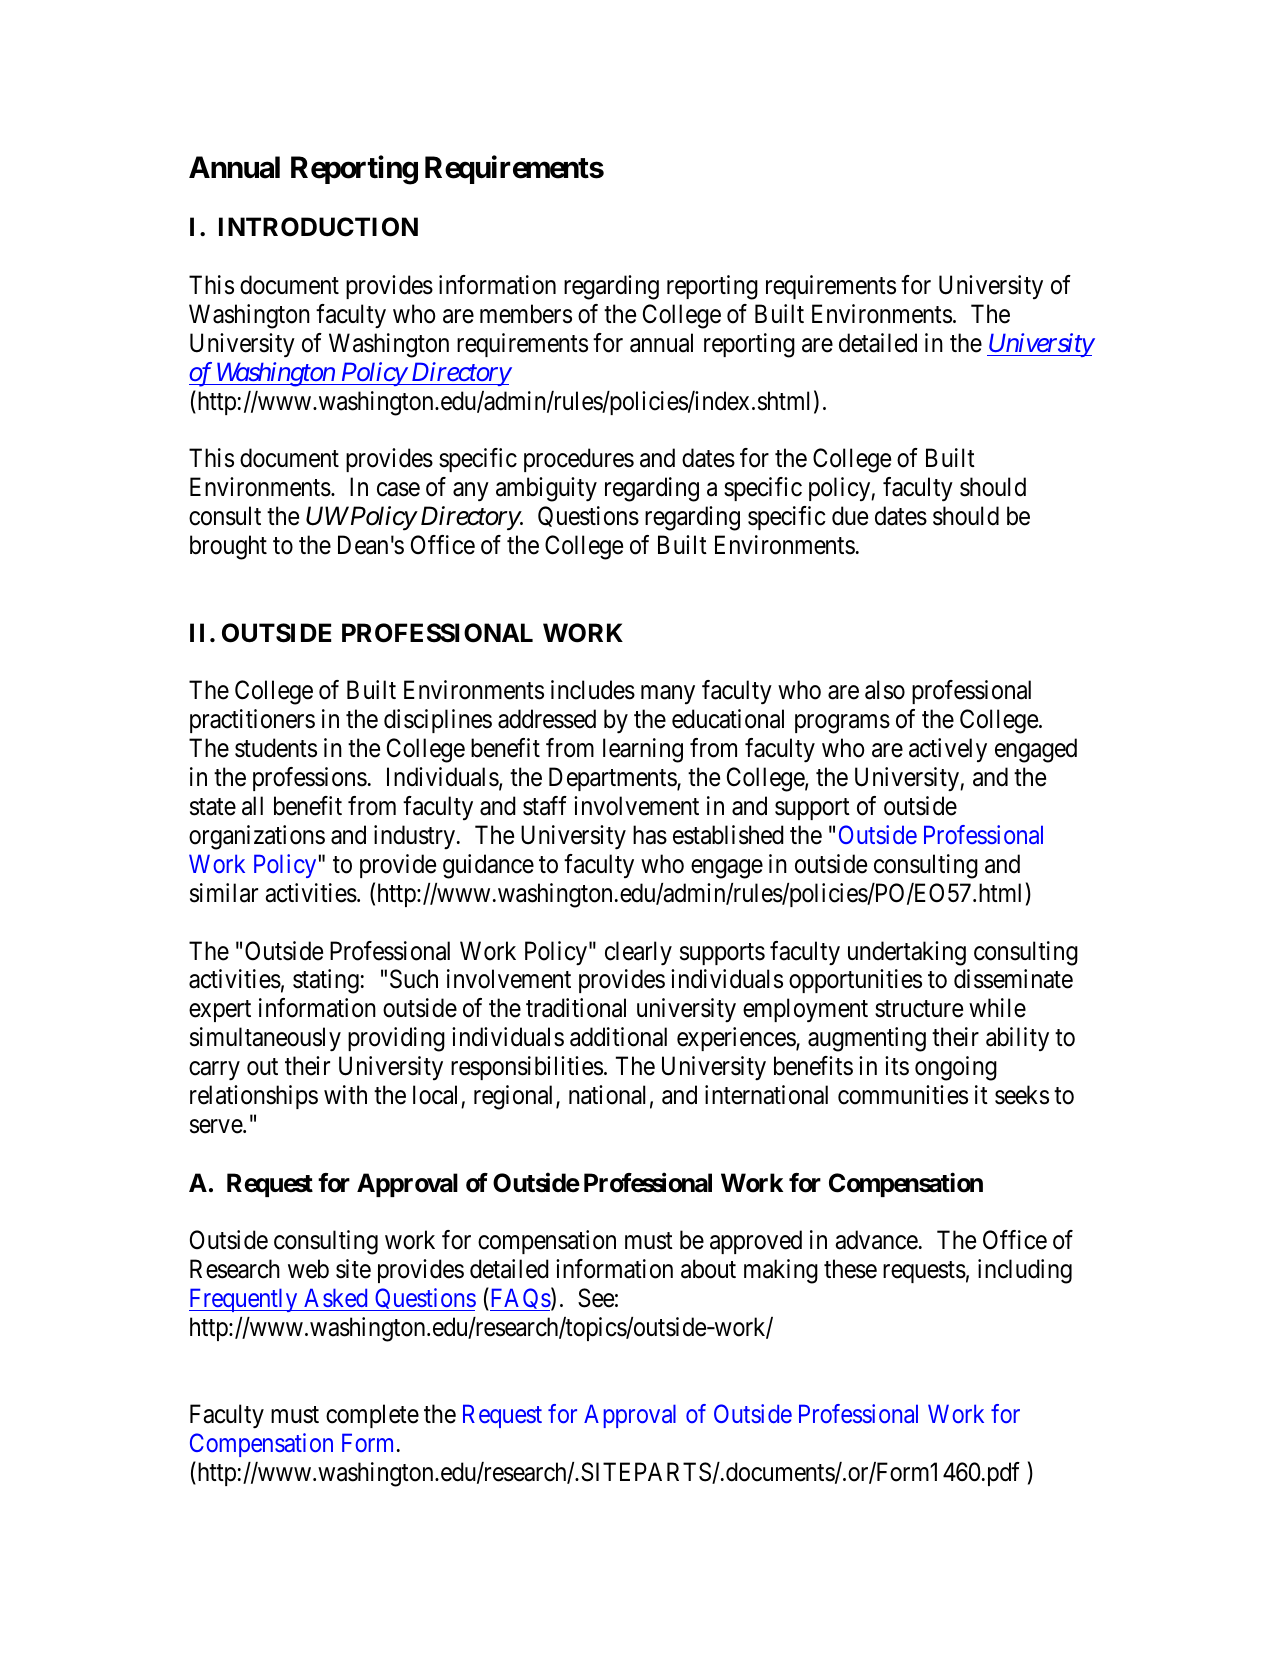 This page has width=1283, height=1661. What do you see at coordinates (372, 1416) in the page?
I see `complete` at bounding box center [372, 1416].
